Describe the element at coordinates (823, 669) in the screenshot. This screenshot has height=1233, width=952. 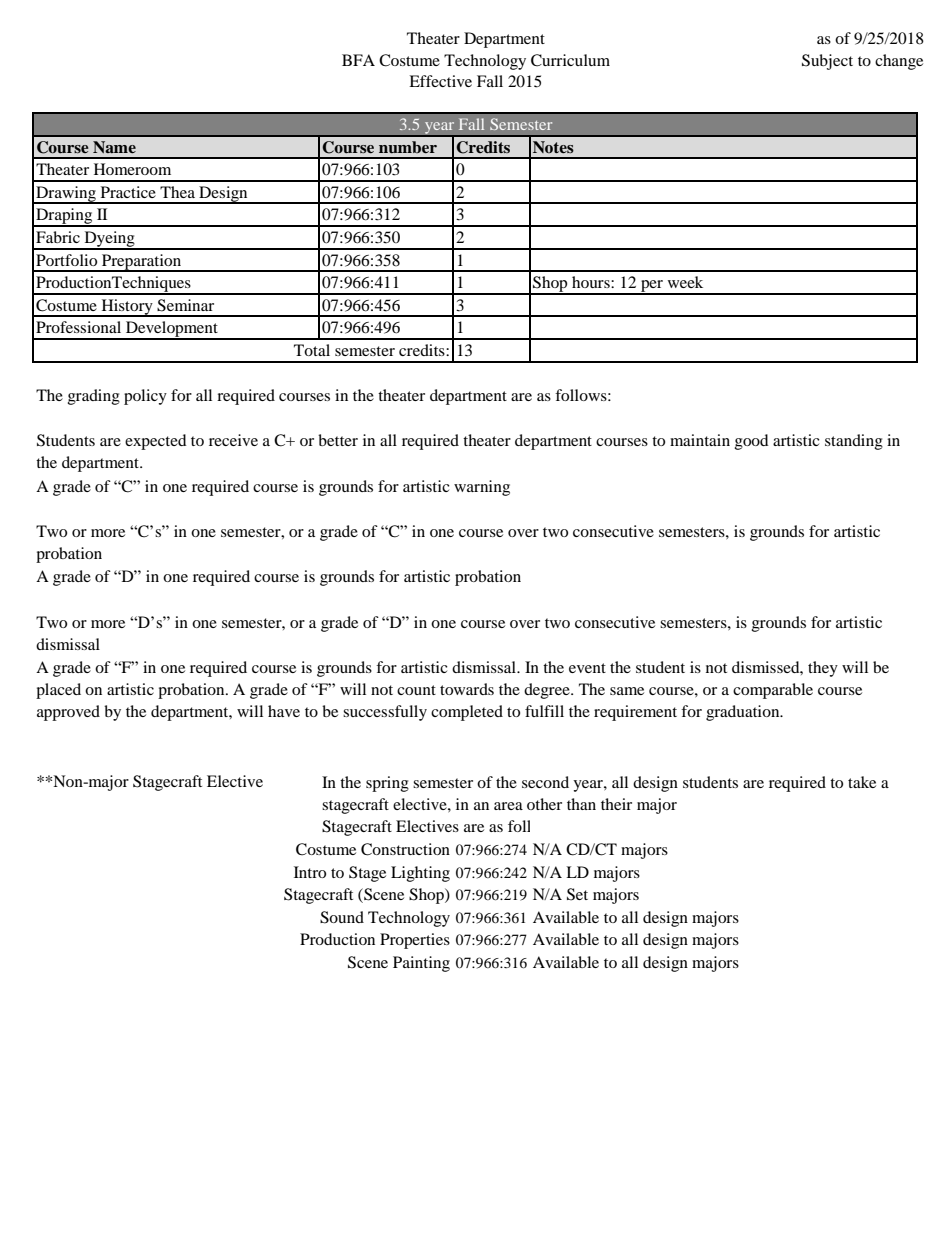
I see `they` at that location.
